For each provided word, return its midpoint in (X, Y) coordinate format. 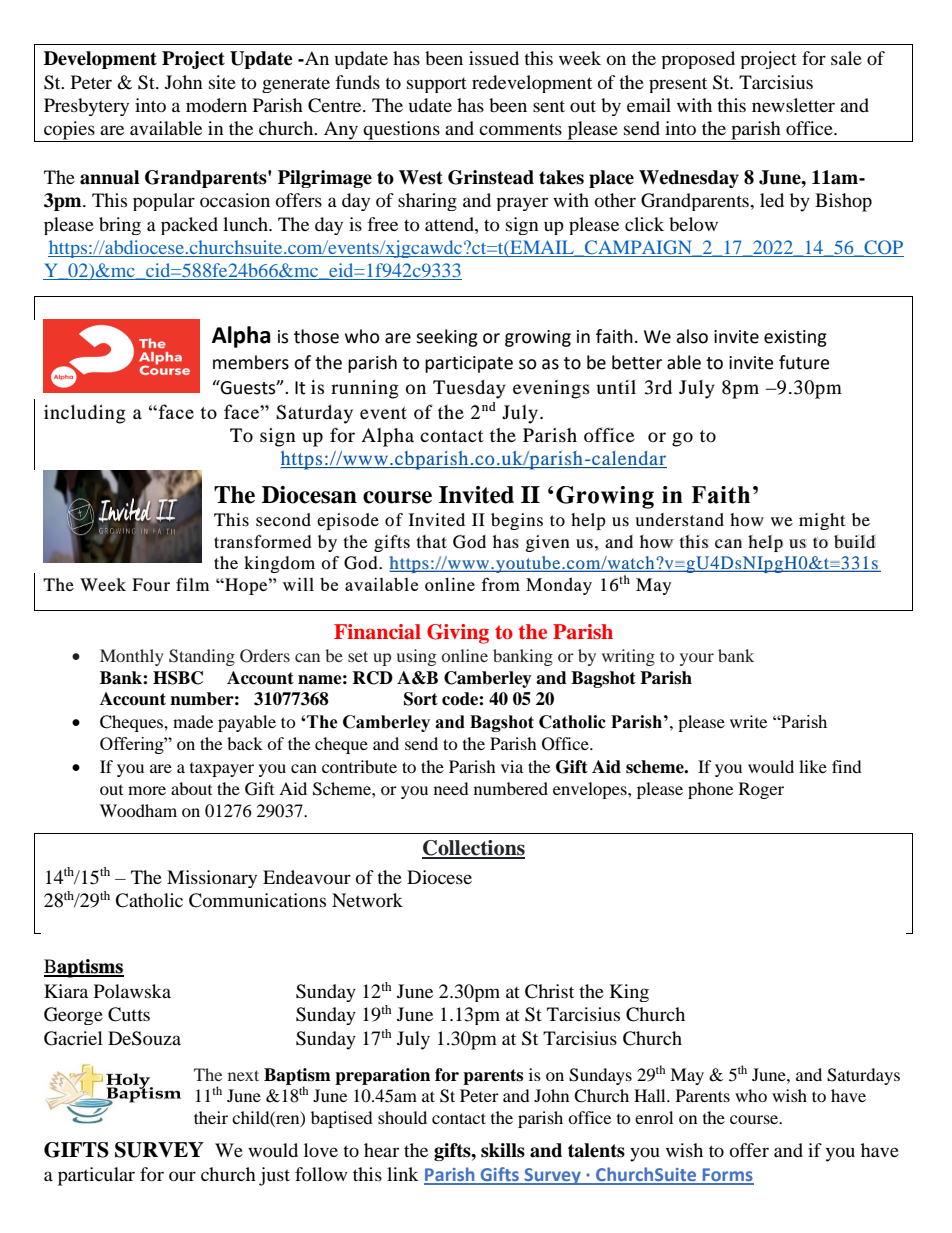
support (437, 85)
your (697, 659)
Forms (727, 1176)
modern (216, 105)
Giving (458, 634)
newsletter (793, 105)
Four (151, 584)
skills (503, 1150)
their (211, 1117)
